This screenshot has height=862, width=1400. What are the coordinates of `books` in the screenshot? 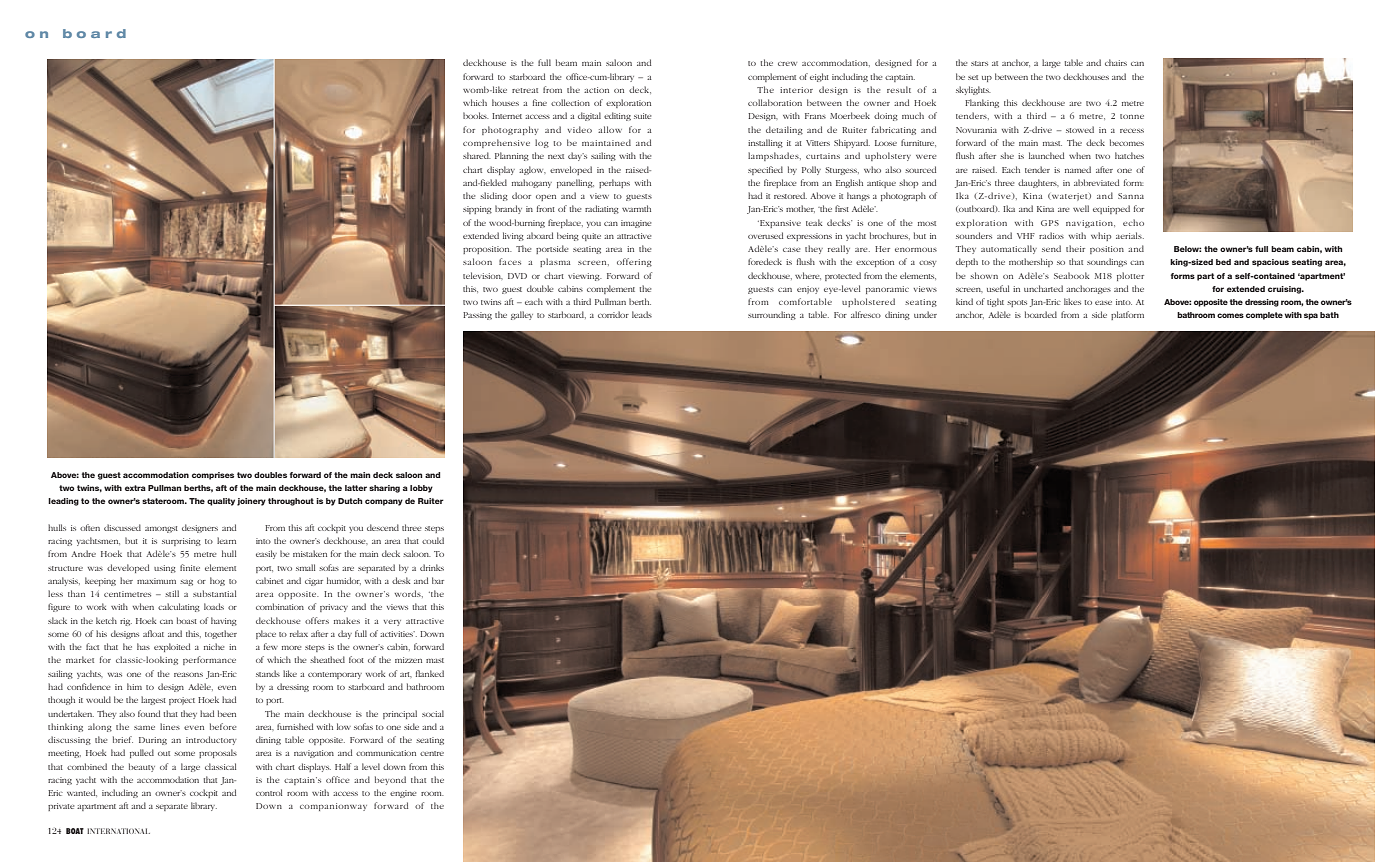 It's located at (476, 115).
